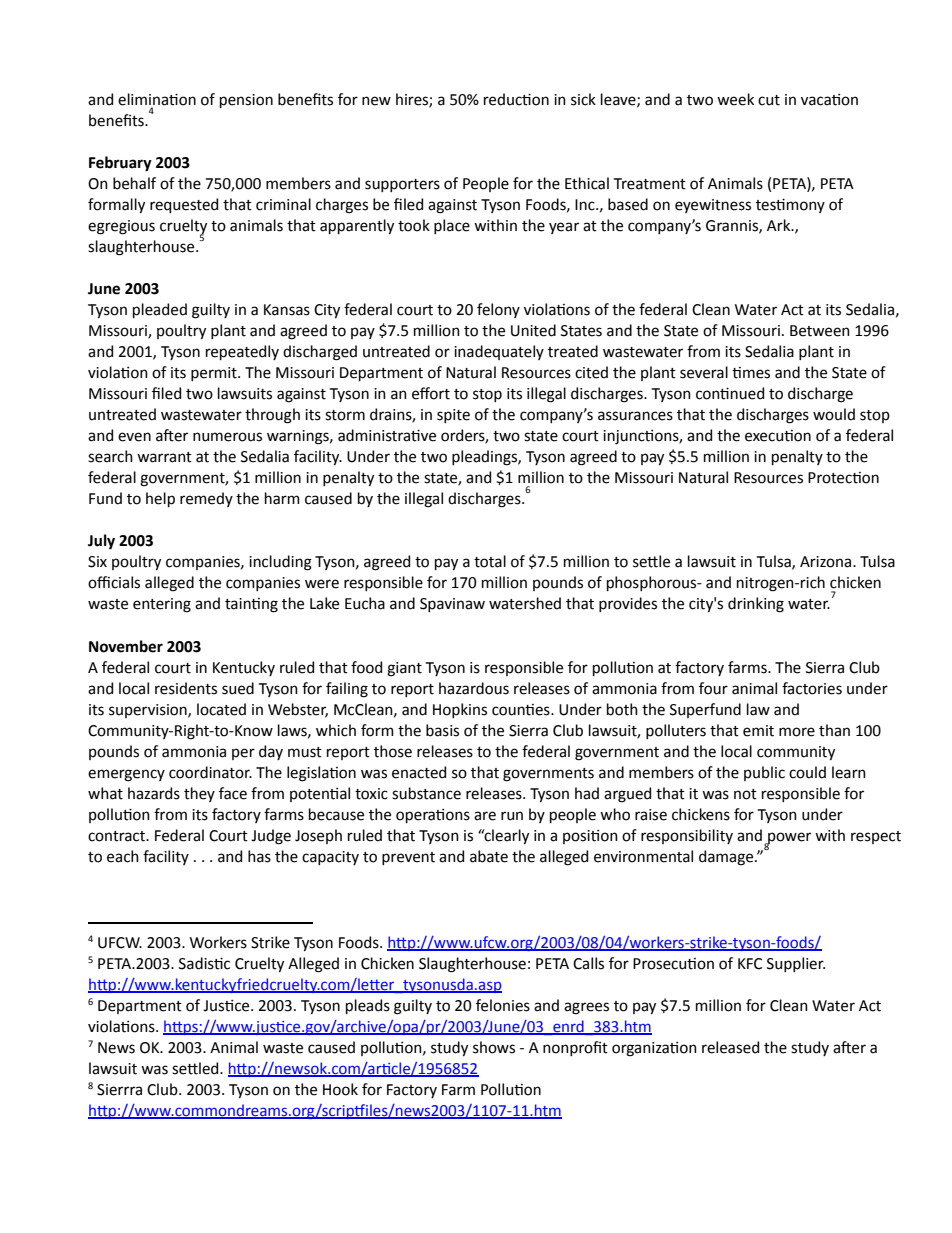  I want to click on Hook, so click(340, 1089).
